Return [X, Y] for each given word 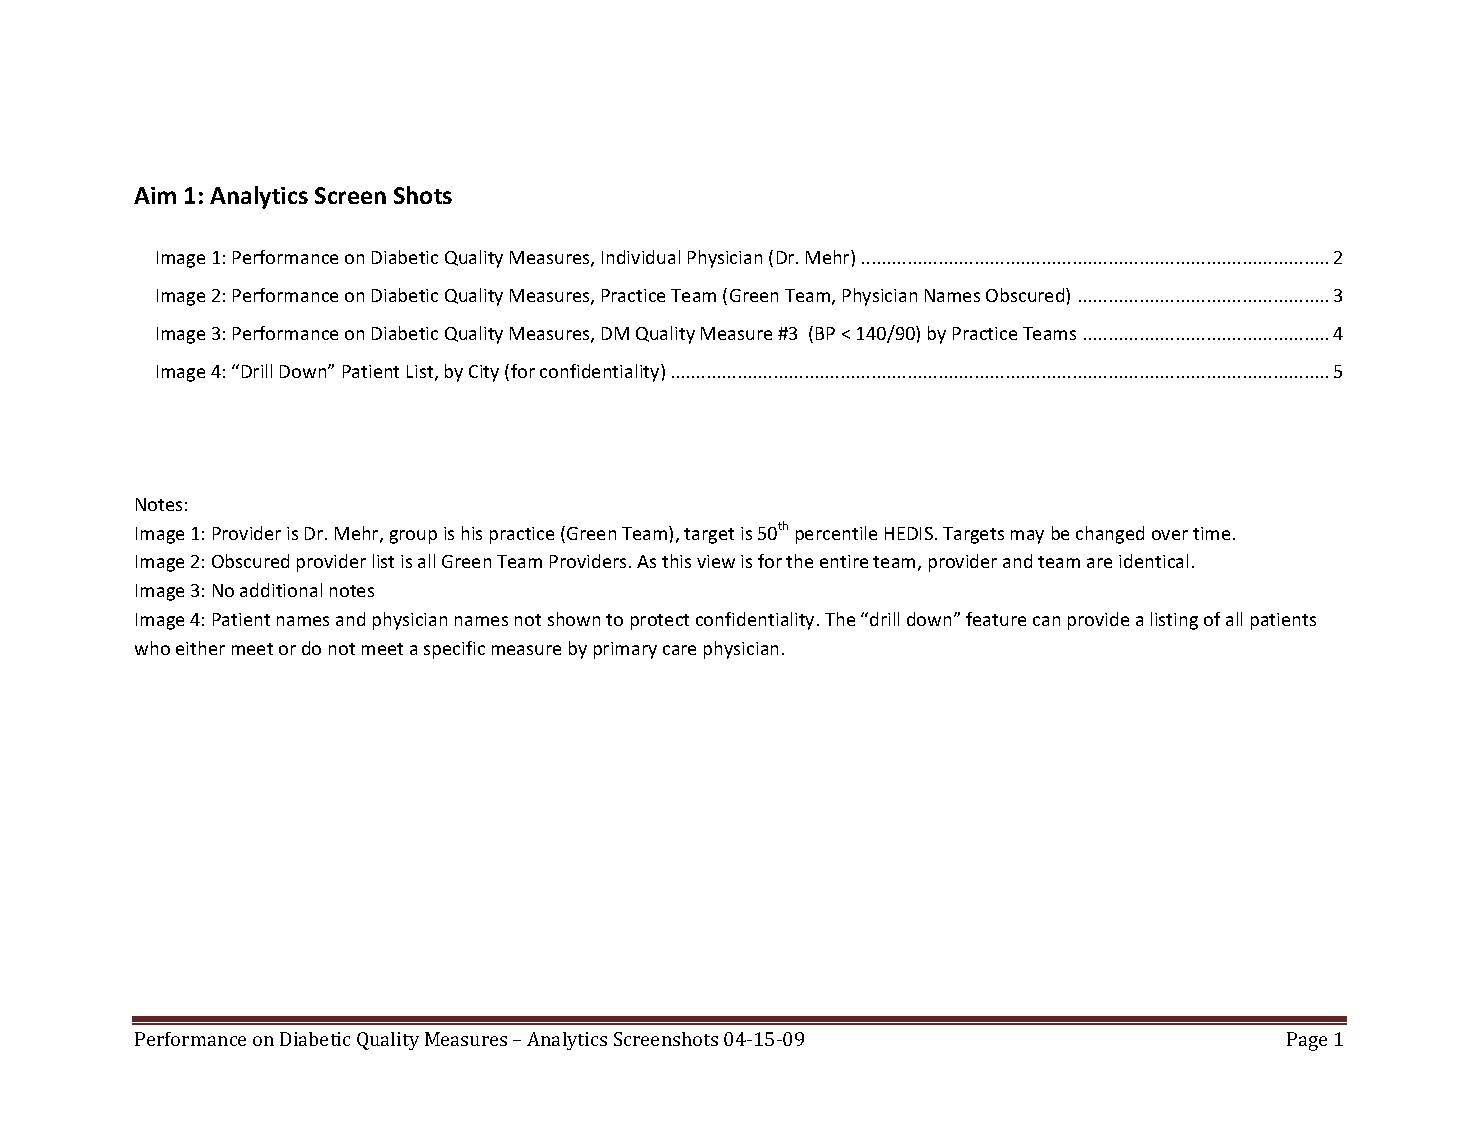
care [679, 650]
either [200, 648]
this [676, 561]
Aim [155, 195]
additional [281, 590]
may [1027, 537]
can [1046, 621]
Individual [641, 257]
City [484, 373]
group [413, 537]
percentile [836, 535]
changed [1110, 535]
